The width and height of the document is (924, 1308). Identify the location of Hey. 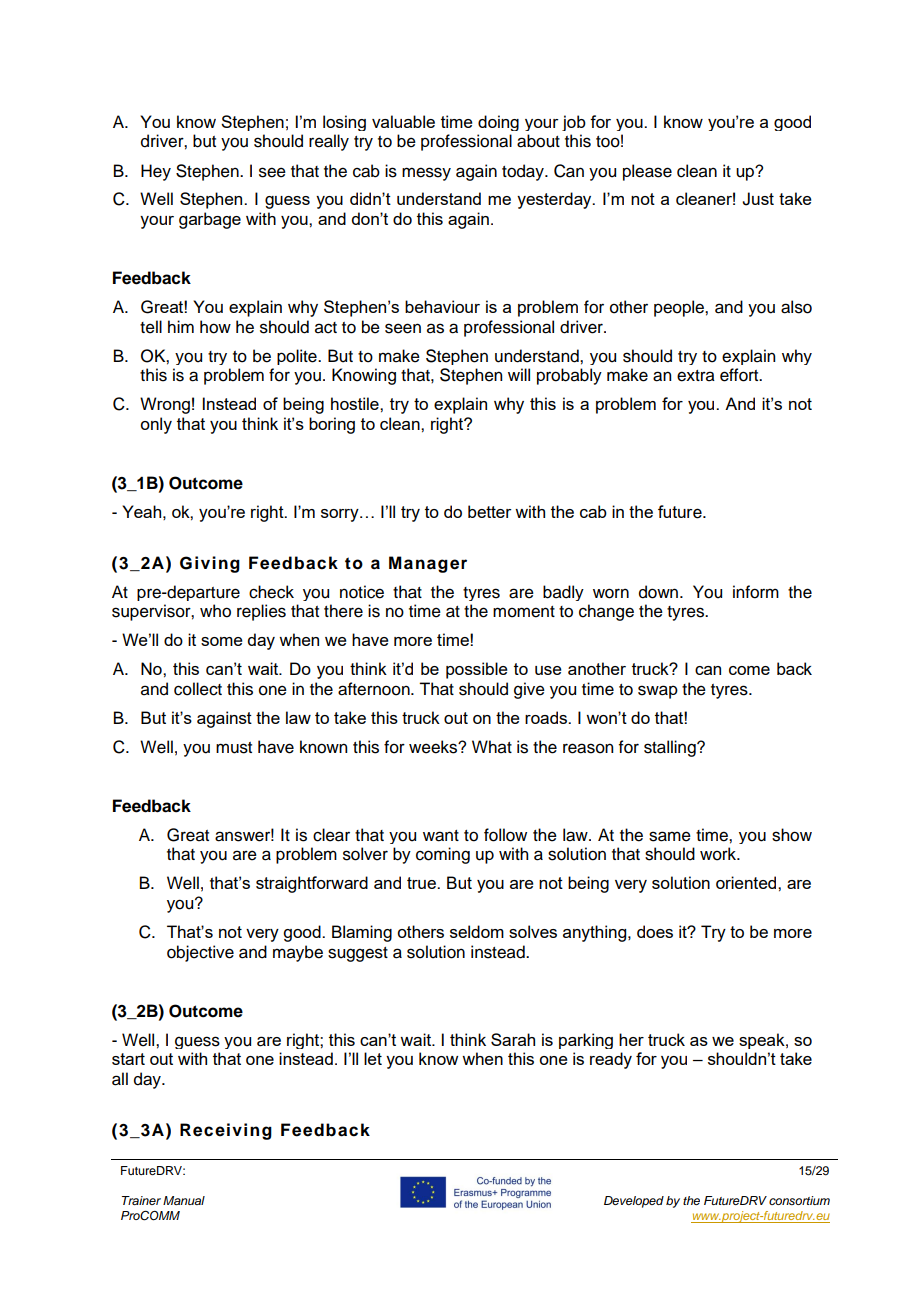
(156, 172).
